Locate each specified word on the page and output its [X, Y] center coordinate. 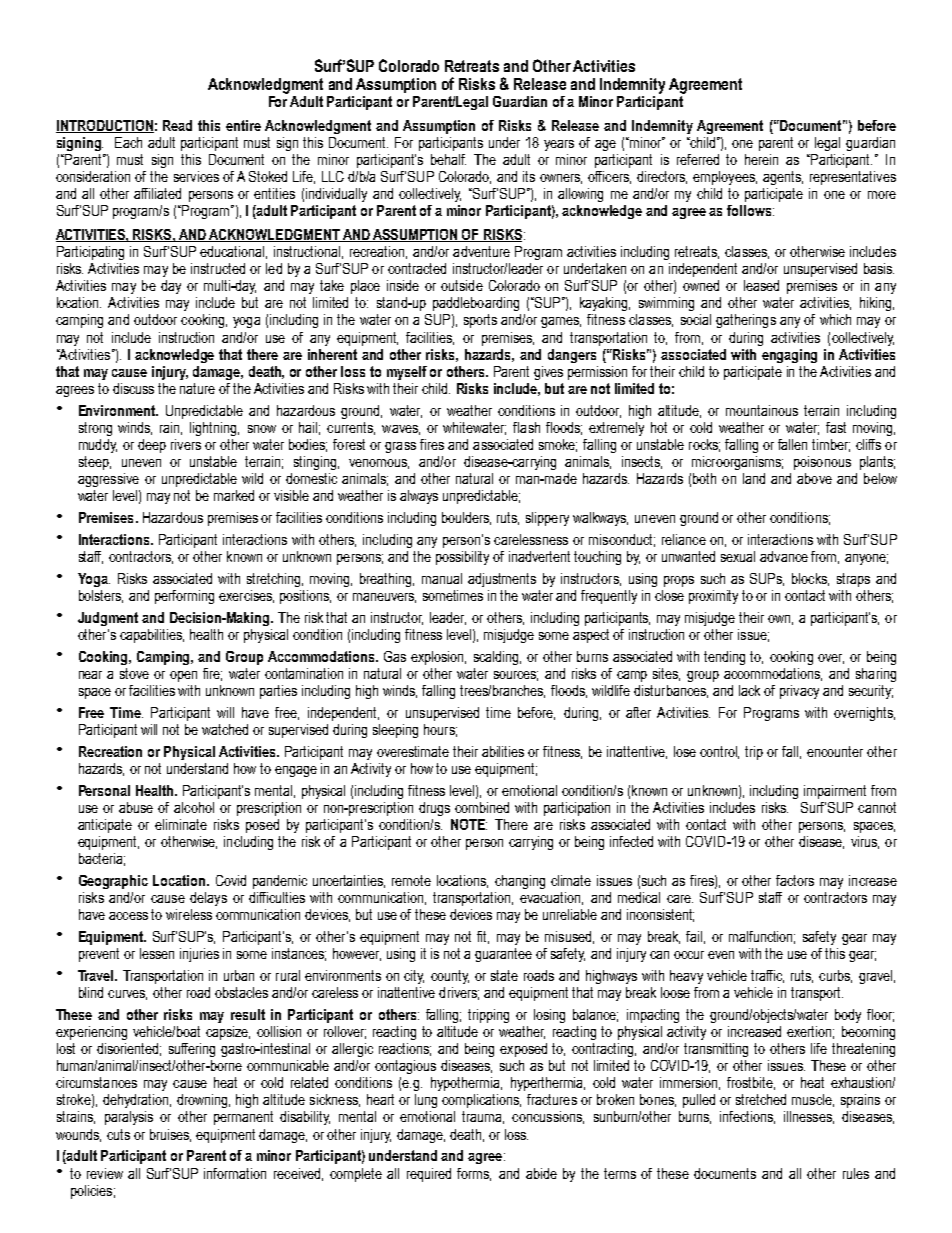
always [419, 497]
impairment [835, 792]
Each [128, 142]
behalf [448, 159]
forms [474, 1174]
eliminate [181, 824]
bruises [170, 1135]
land [754, 478]
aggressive [108, 480]
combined [482, 807]
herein [761, 159]
